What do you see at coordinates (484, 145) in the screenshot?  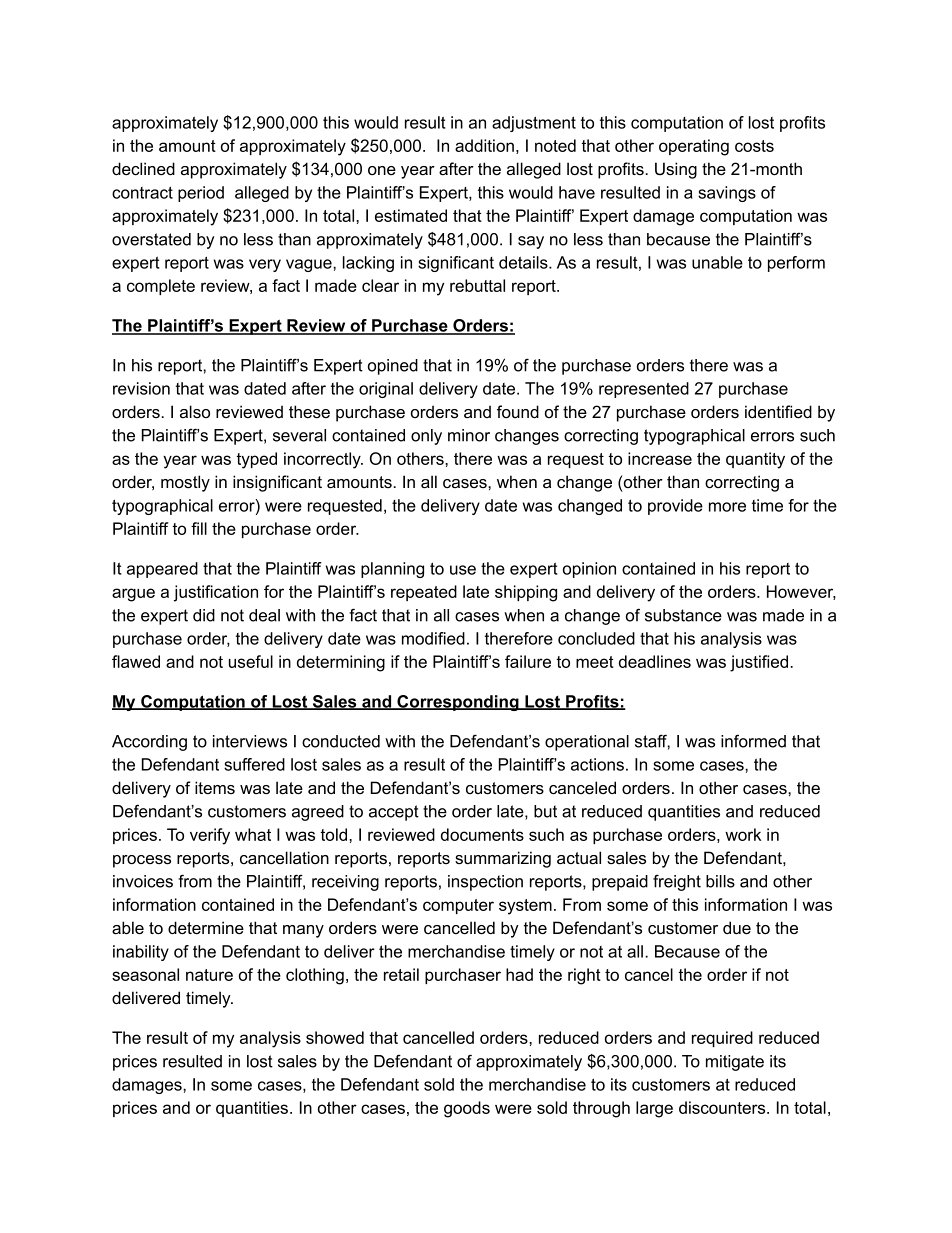 I see `addition` at bounding box center [484, 145].
